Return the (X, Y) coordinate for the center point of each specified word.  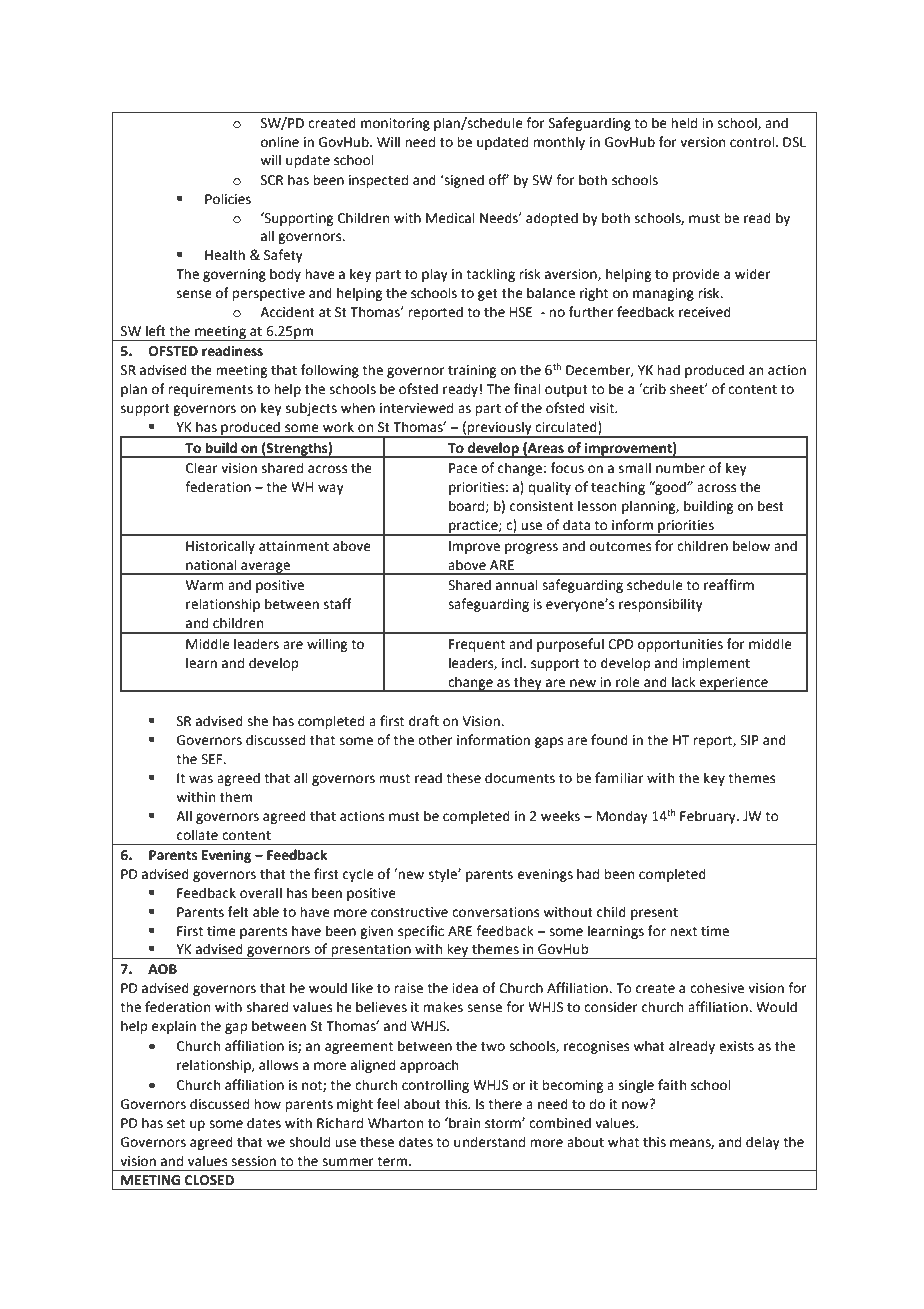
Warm (205, 585)
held (684, 123)
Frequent (477, 645)
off (499, 180)
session (253, 1161)
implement (716, 664)
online (280, 142)
